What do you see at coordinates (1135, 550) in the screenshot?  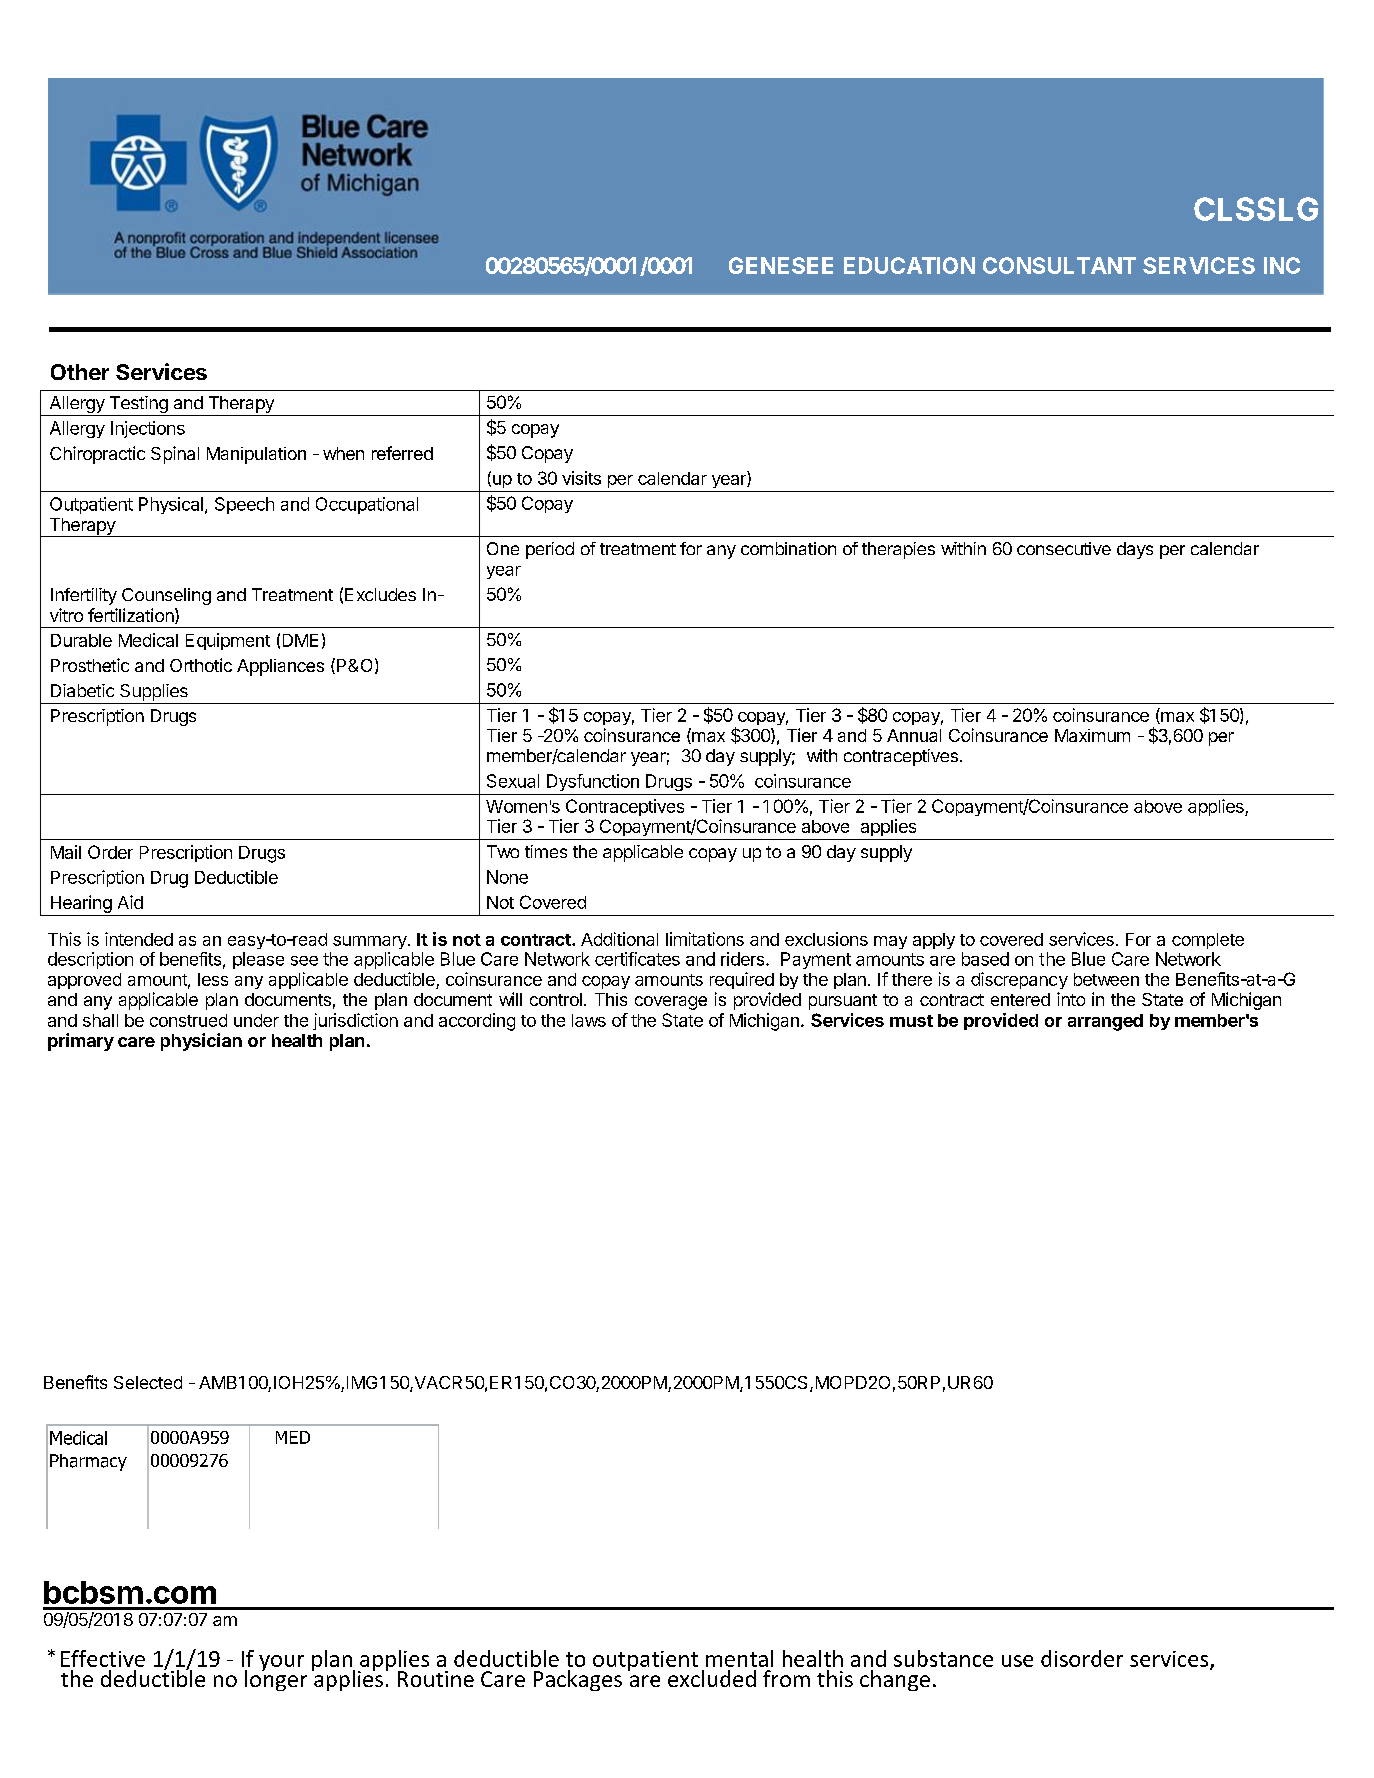 I see `days` at bounding box center [1135, 550].
